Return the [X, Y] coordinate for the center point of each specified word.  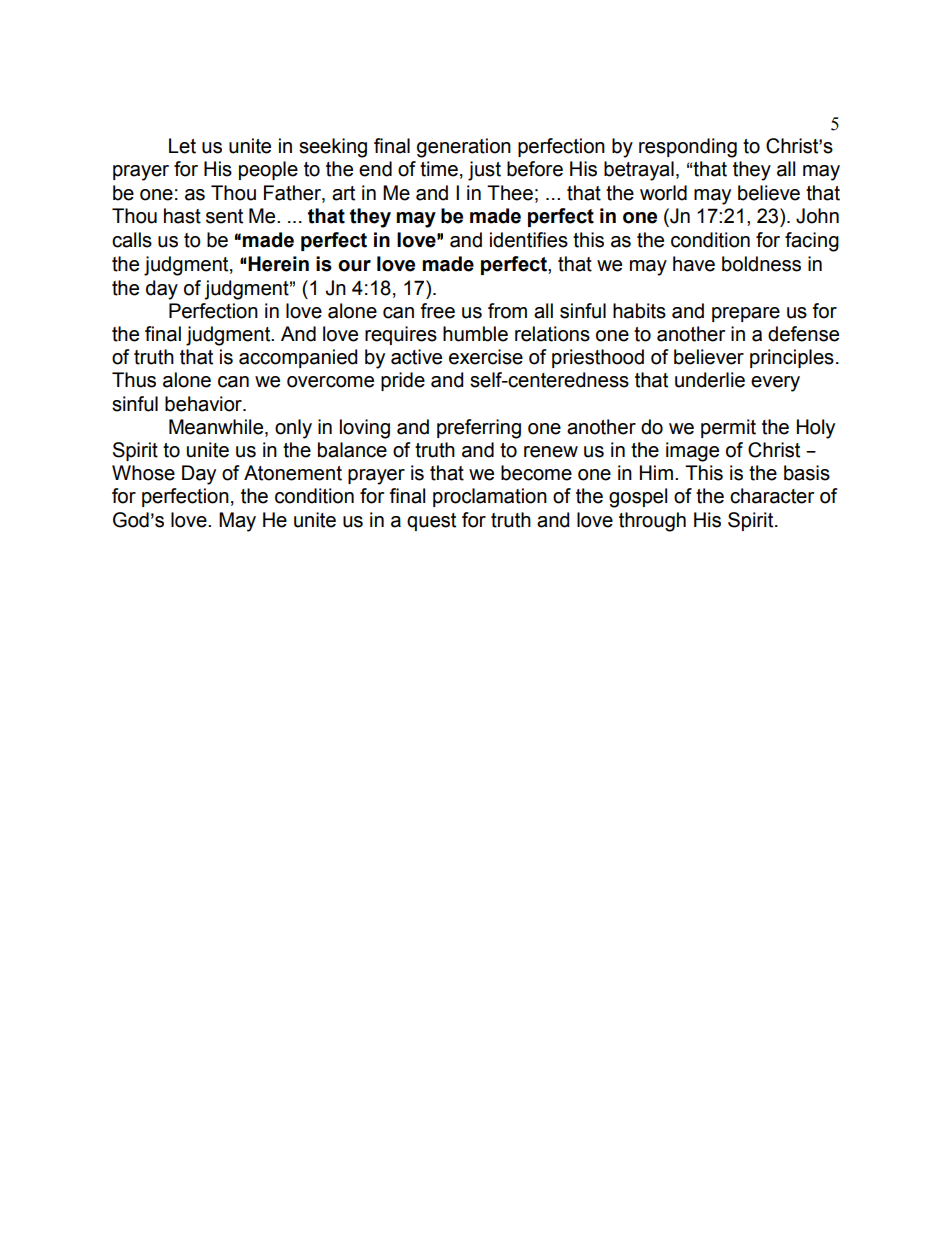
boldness [761, 264]
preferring [479, 429]
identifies [529, 240]
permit [728, 428]
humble [475, 334]
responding [688, 148]
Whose [143, 473]
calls [132, 240]
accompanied [298, 358]
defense [803, 334]
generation [464, 148]
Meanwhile [217, 427]
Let [182, 146]
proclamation [490, 497]
